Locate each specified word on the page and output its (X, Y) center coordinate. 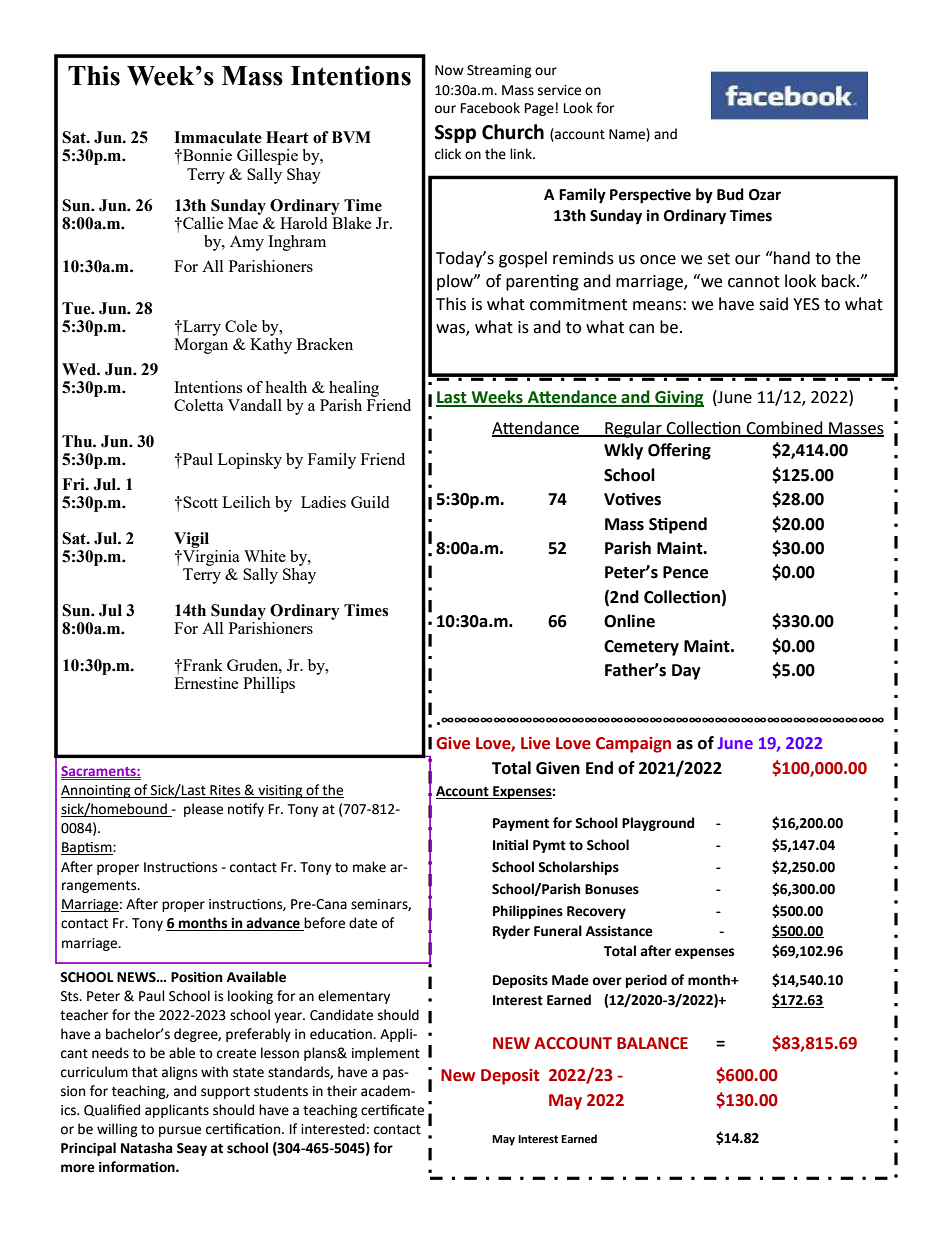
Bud (730, 194)
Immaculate (218, 137)
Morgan (201, 346)
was (451, 329)
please (203, 810)
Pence (685, 572)
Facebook (490, 108)
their (342, 1091)
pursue (180, 1131)
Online (629, 621)
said (773, 304)
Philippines (528, 912)
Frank (202, 665)
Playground (658, 824)
